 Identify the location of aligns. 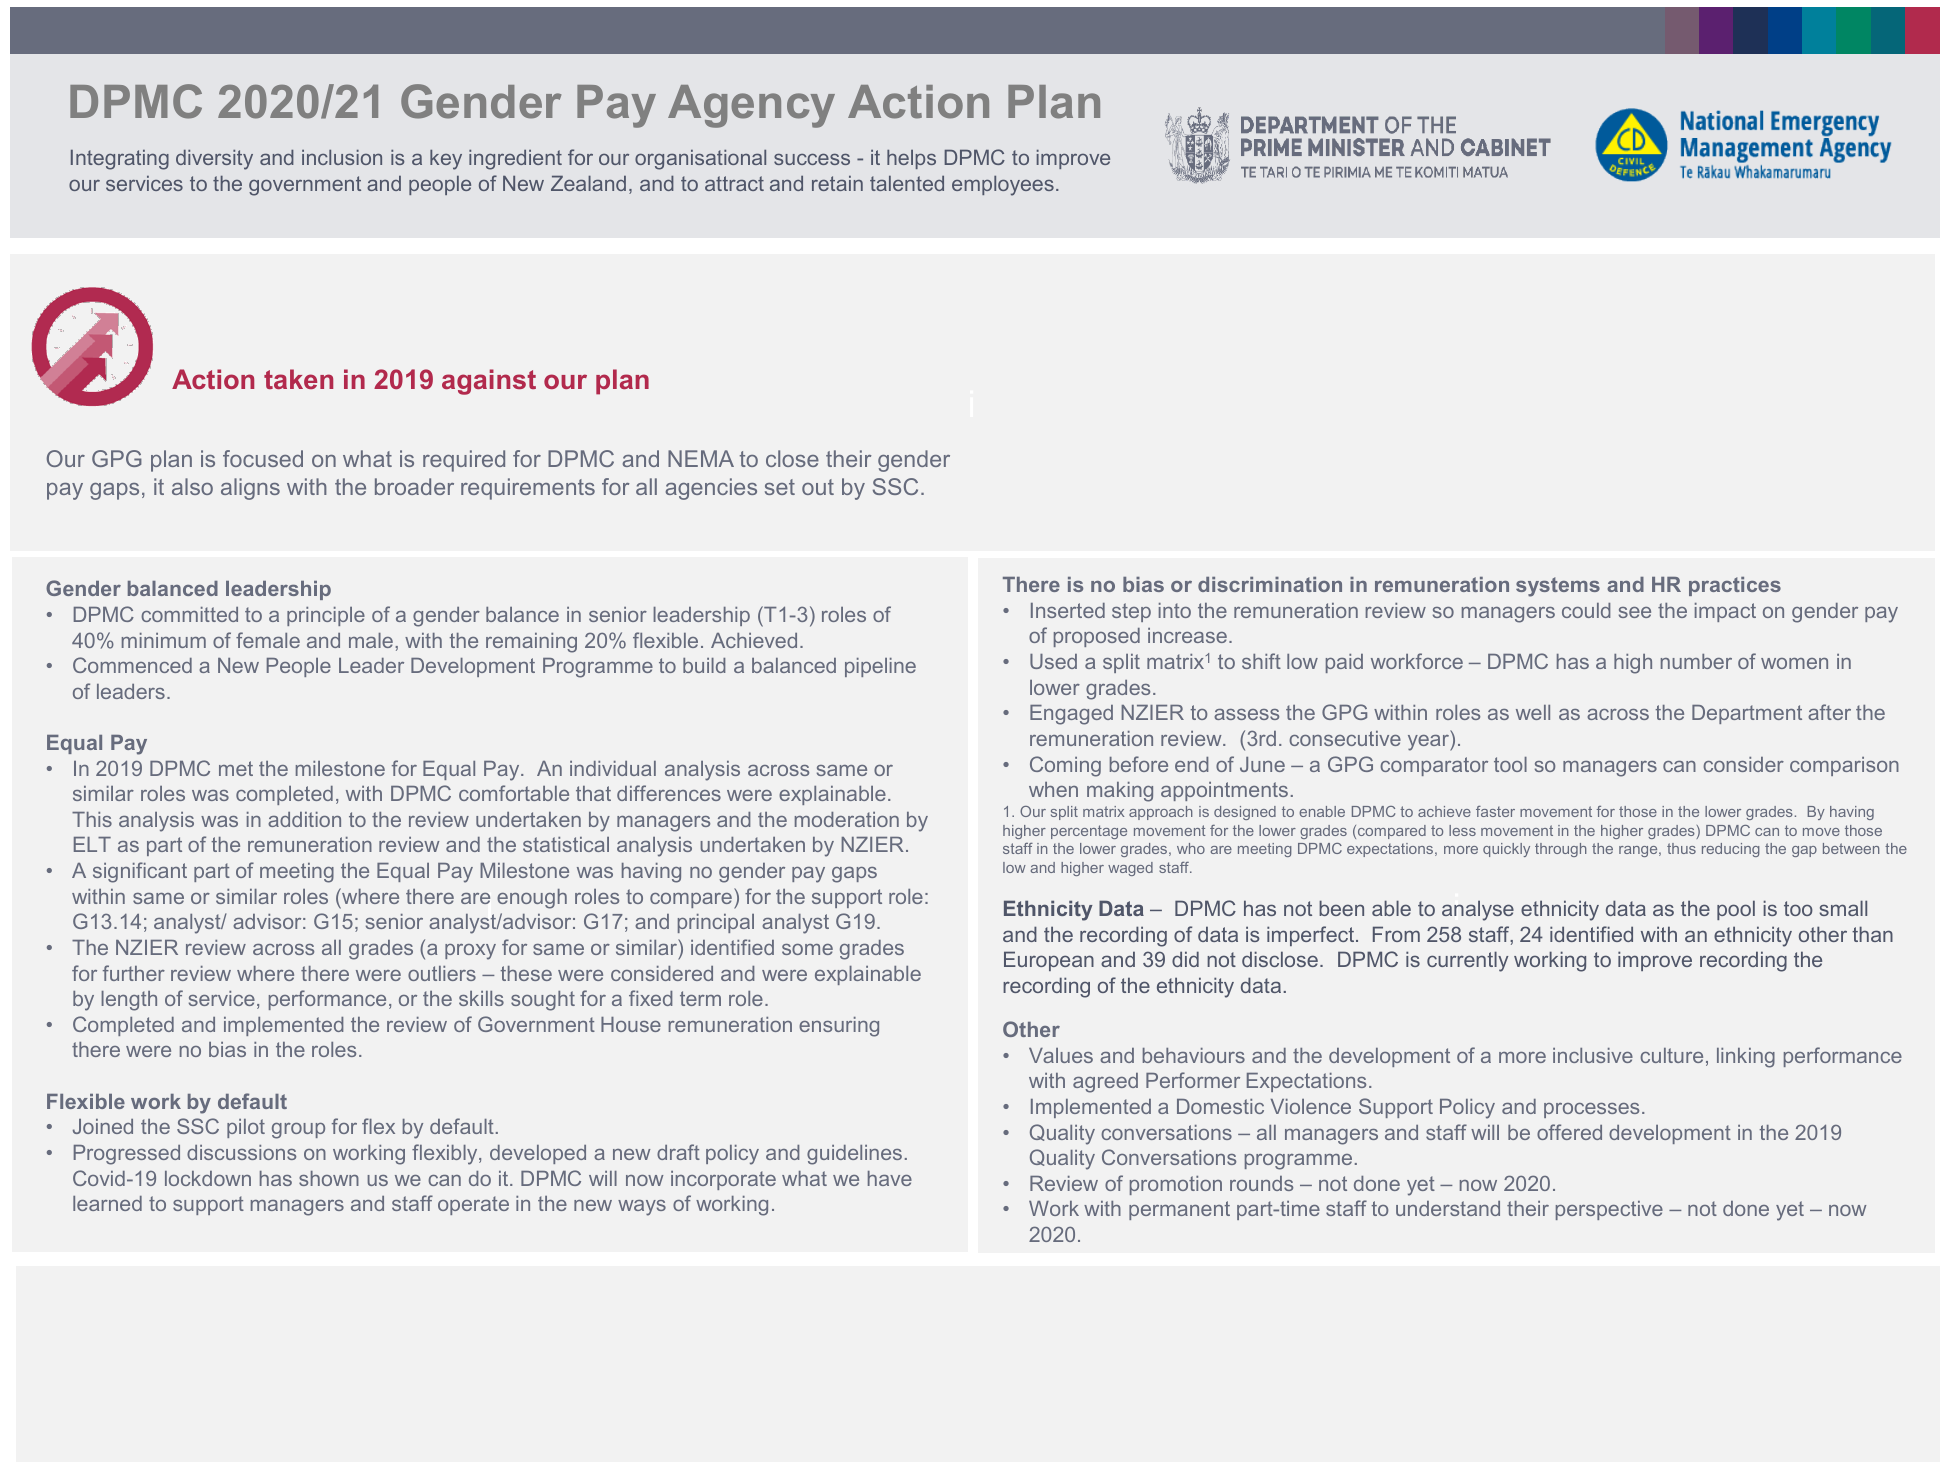
(250, 489).
